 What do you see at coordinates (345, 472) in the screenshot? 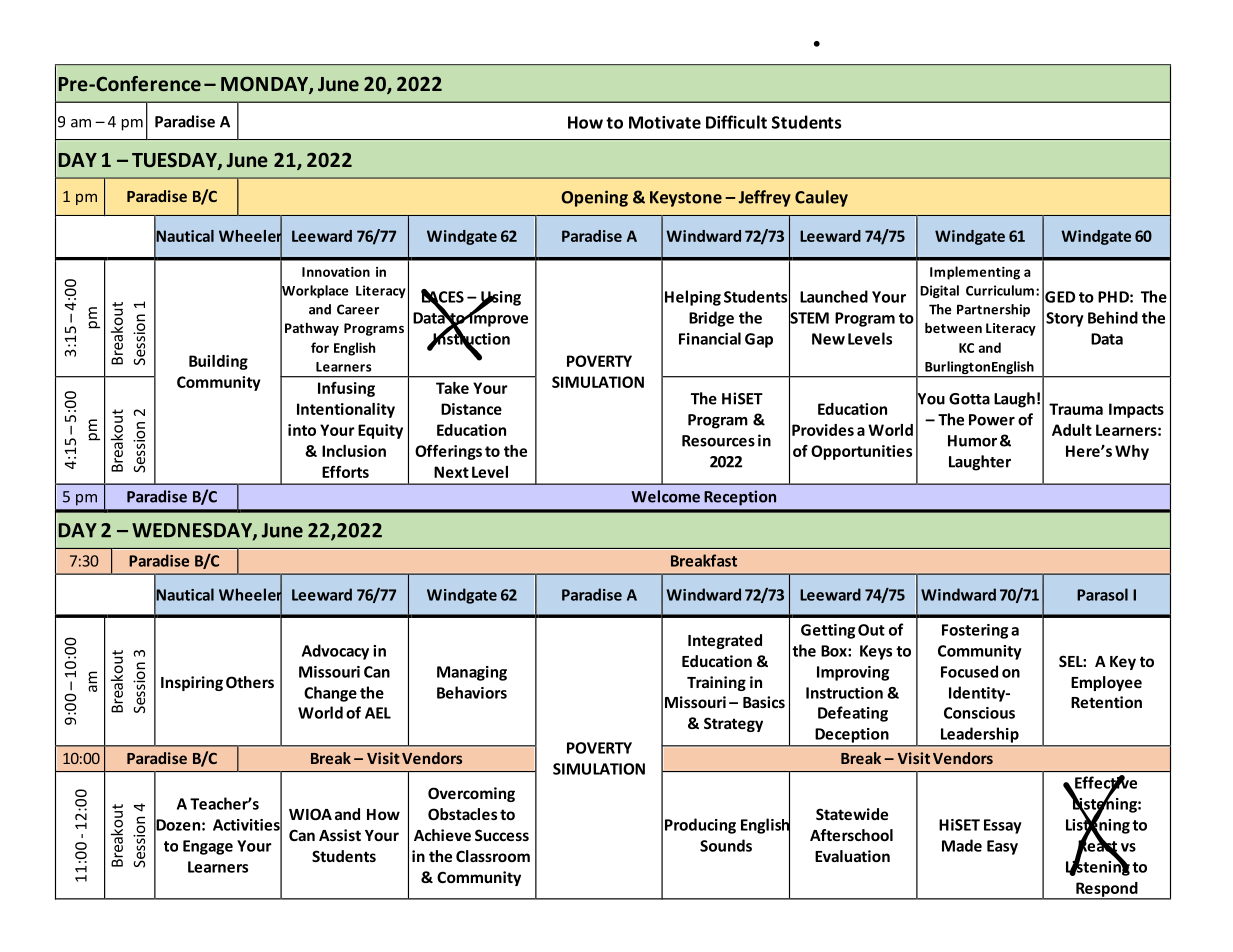
I see `Efforts` at bounding box center [345, 472].
